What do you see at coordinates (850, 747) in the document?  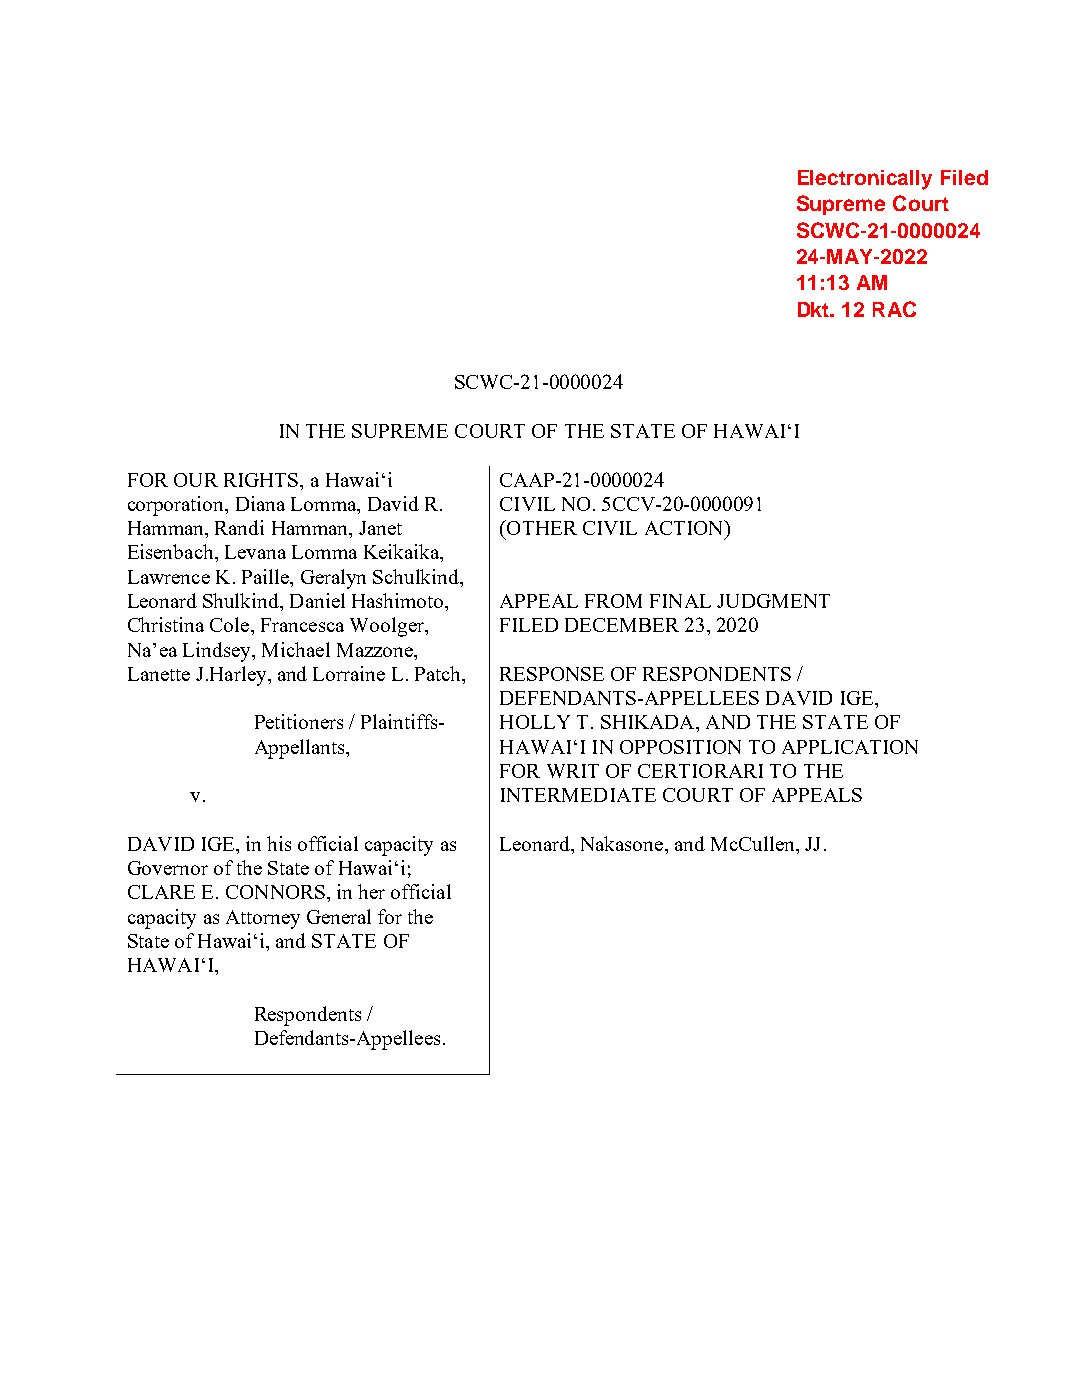 I see `APPLICATION` at bounding box center [850, 747].
